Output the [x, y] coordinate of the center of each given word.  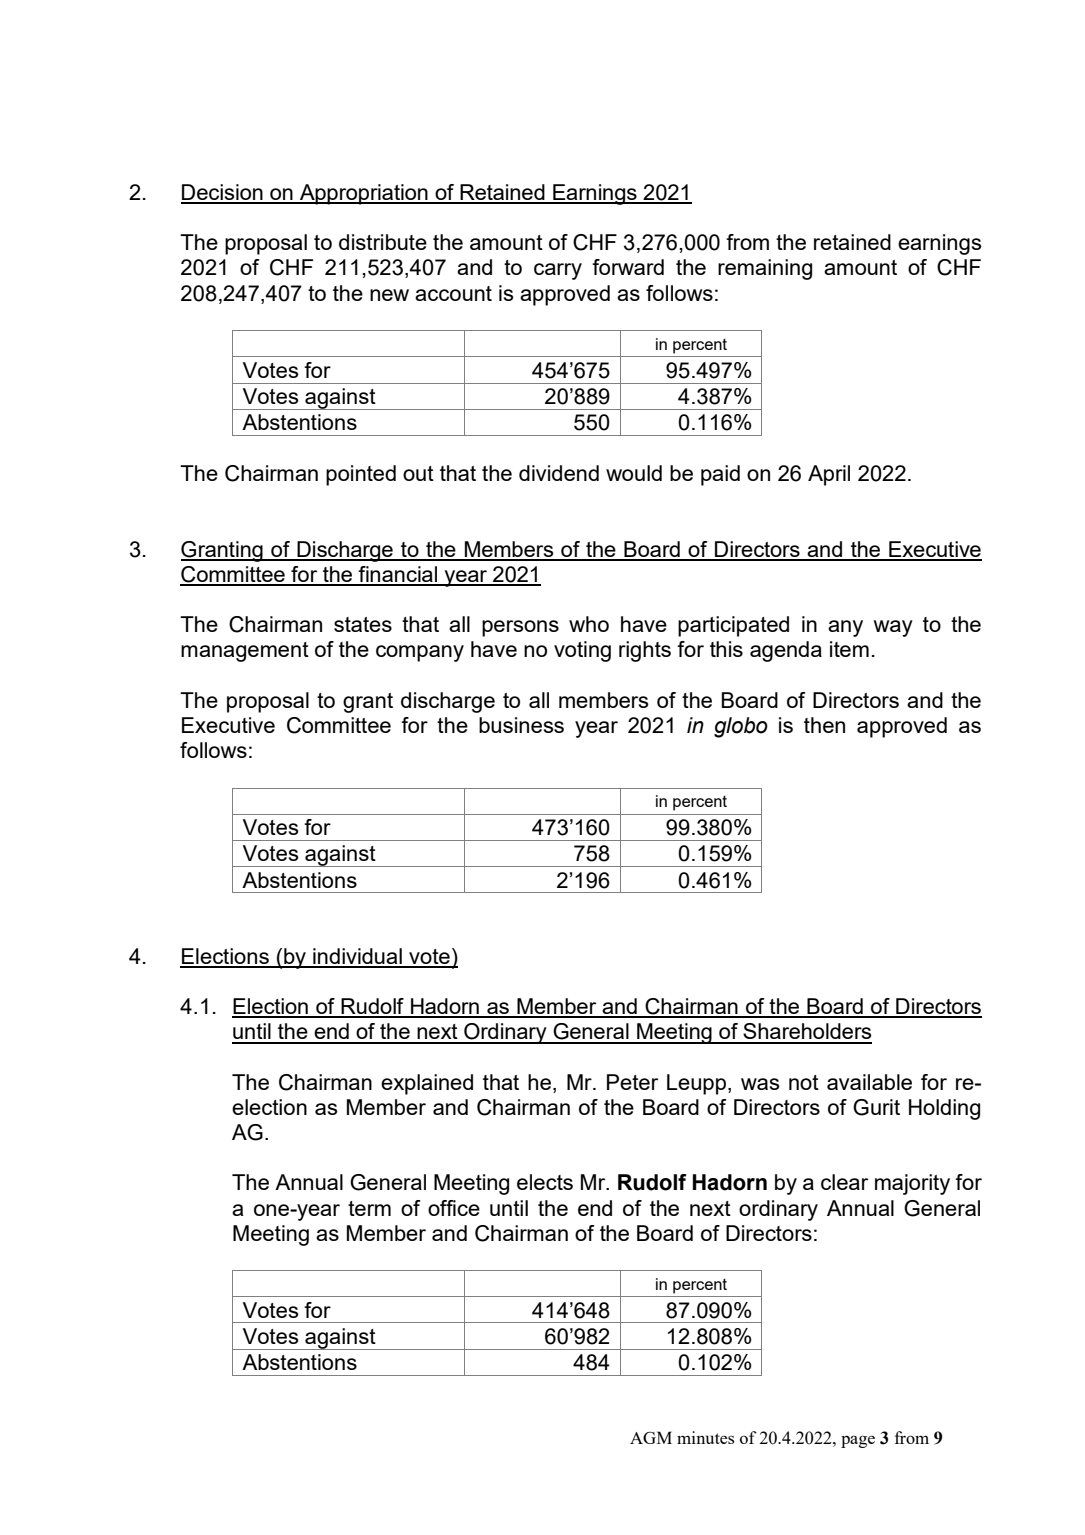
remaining [765, 269]
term [369, 1208]
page [858, 1441]
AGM [651, 1437]
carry [558, 271]
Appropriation [364, 194]
